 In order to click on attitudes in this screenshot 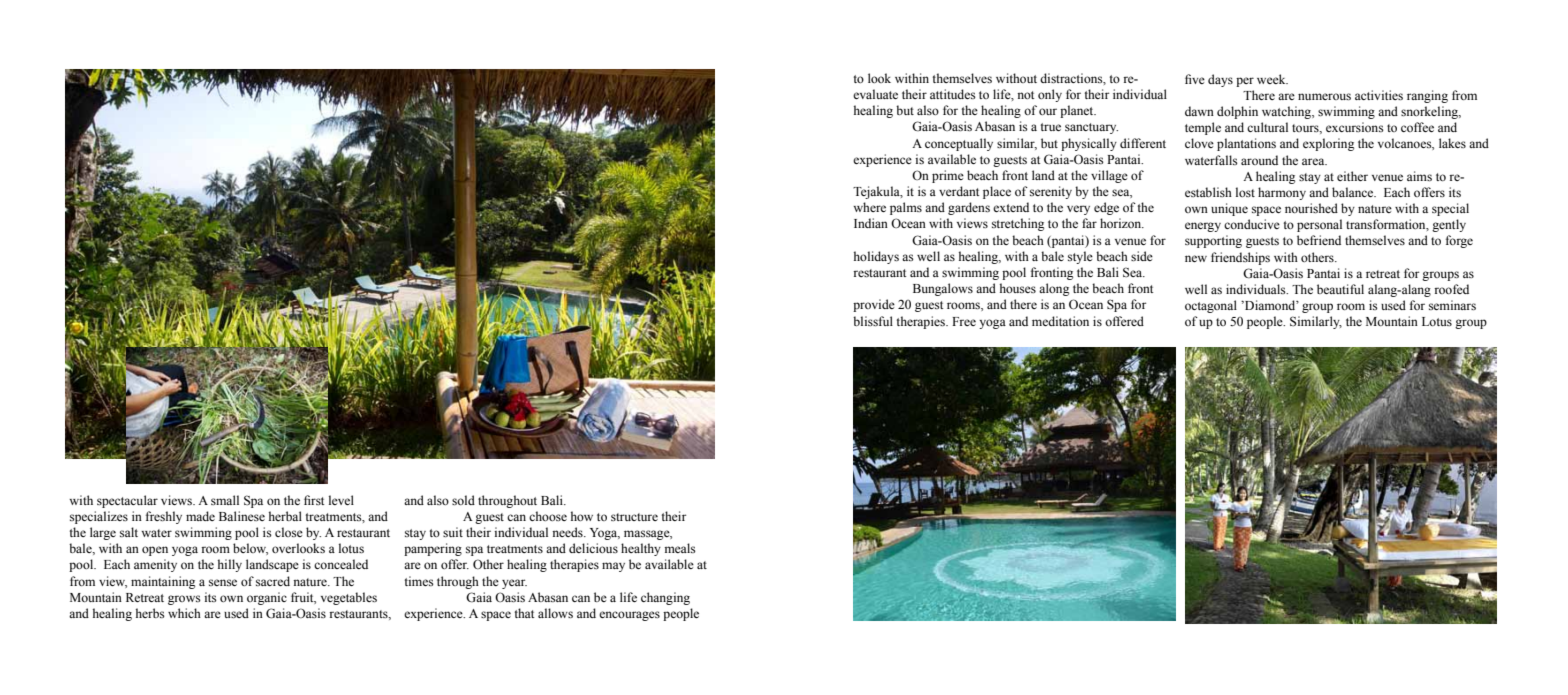, I will do `click(953, 94)`.
